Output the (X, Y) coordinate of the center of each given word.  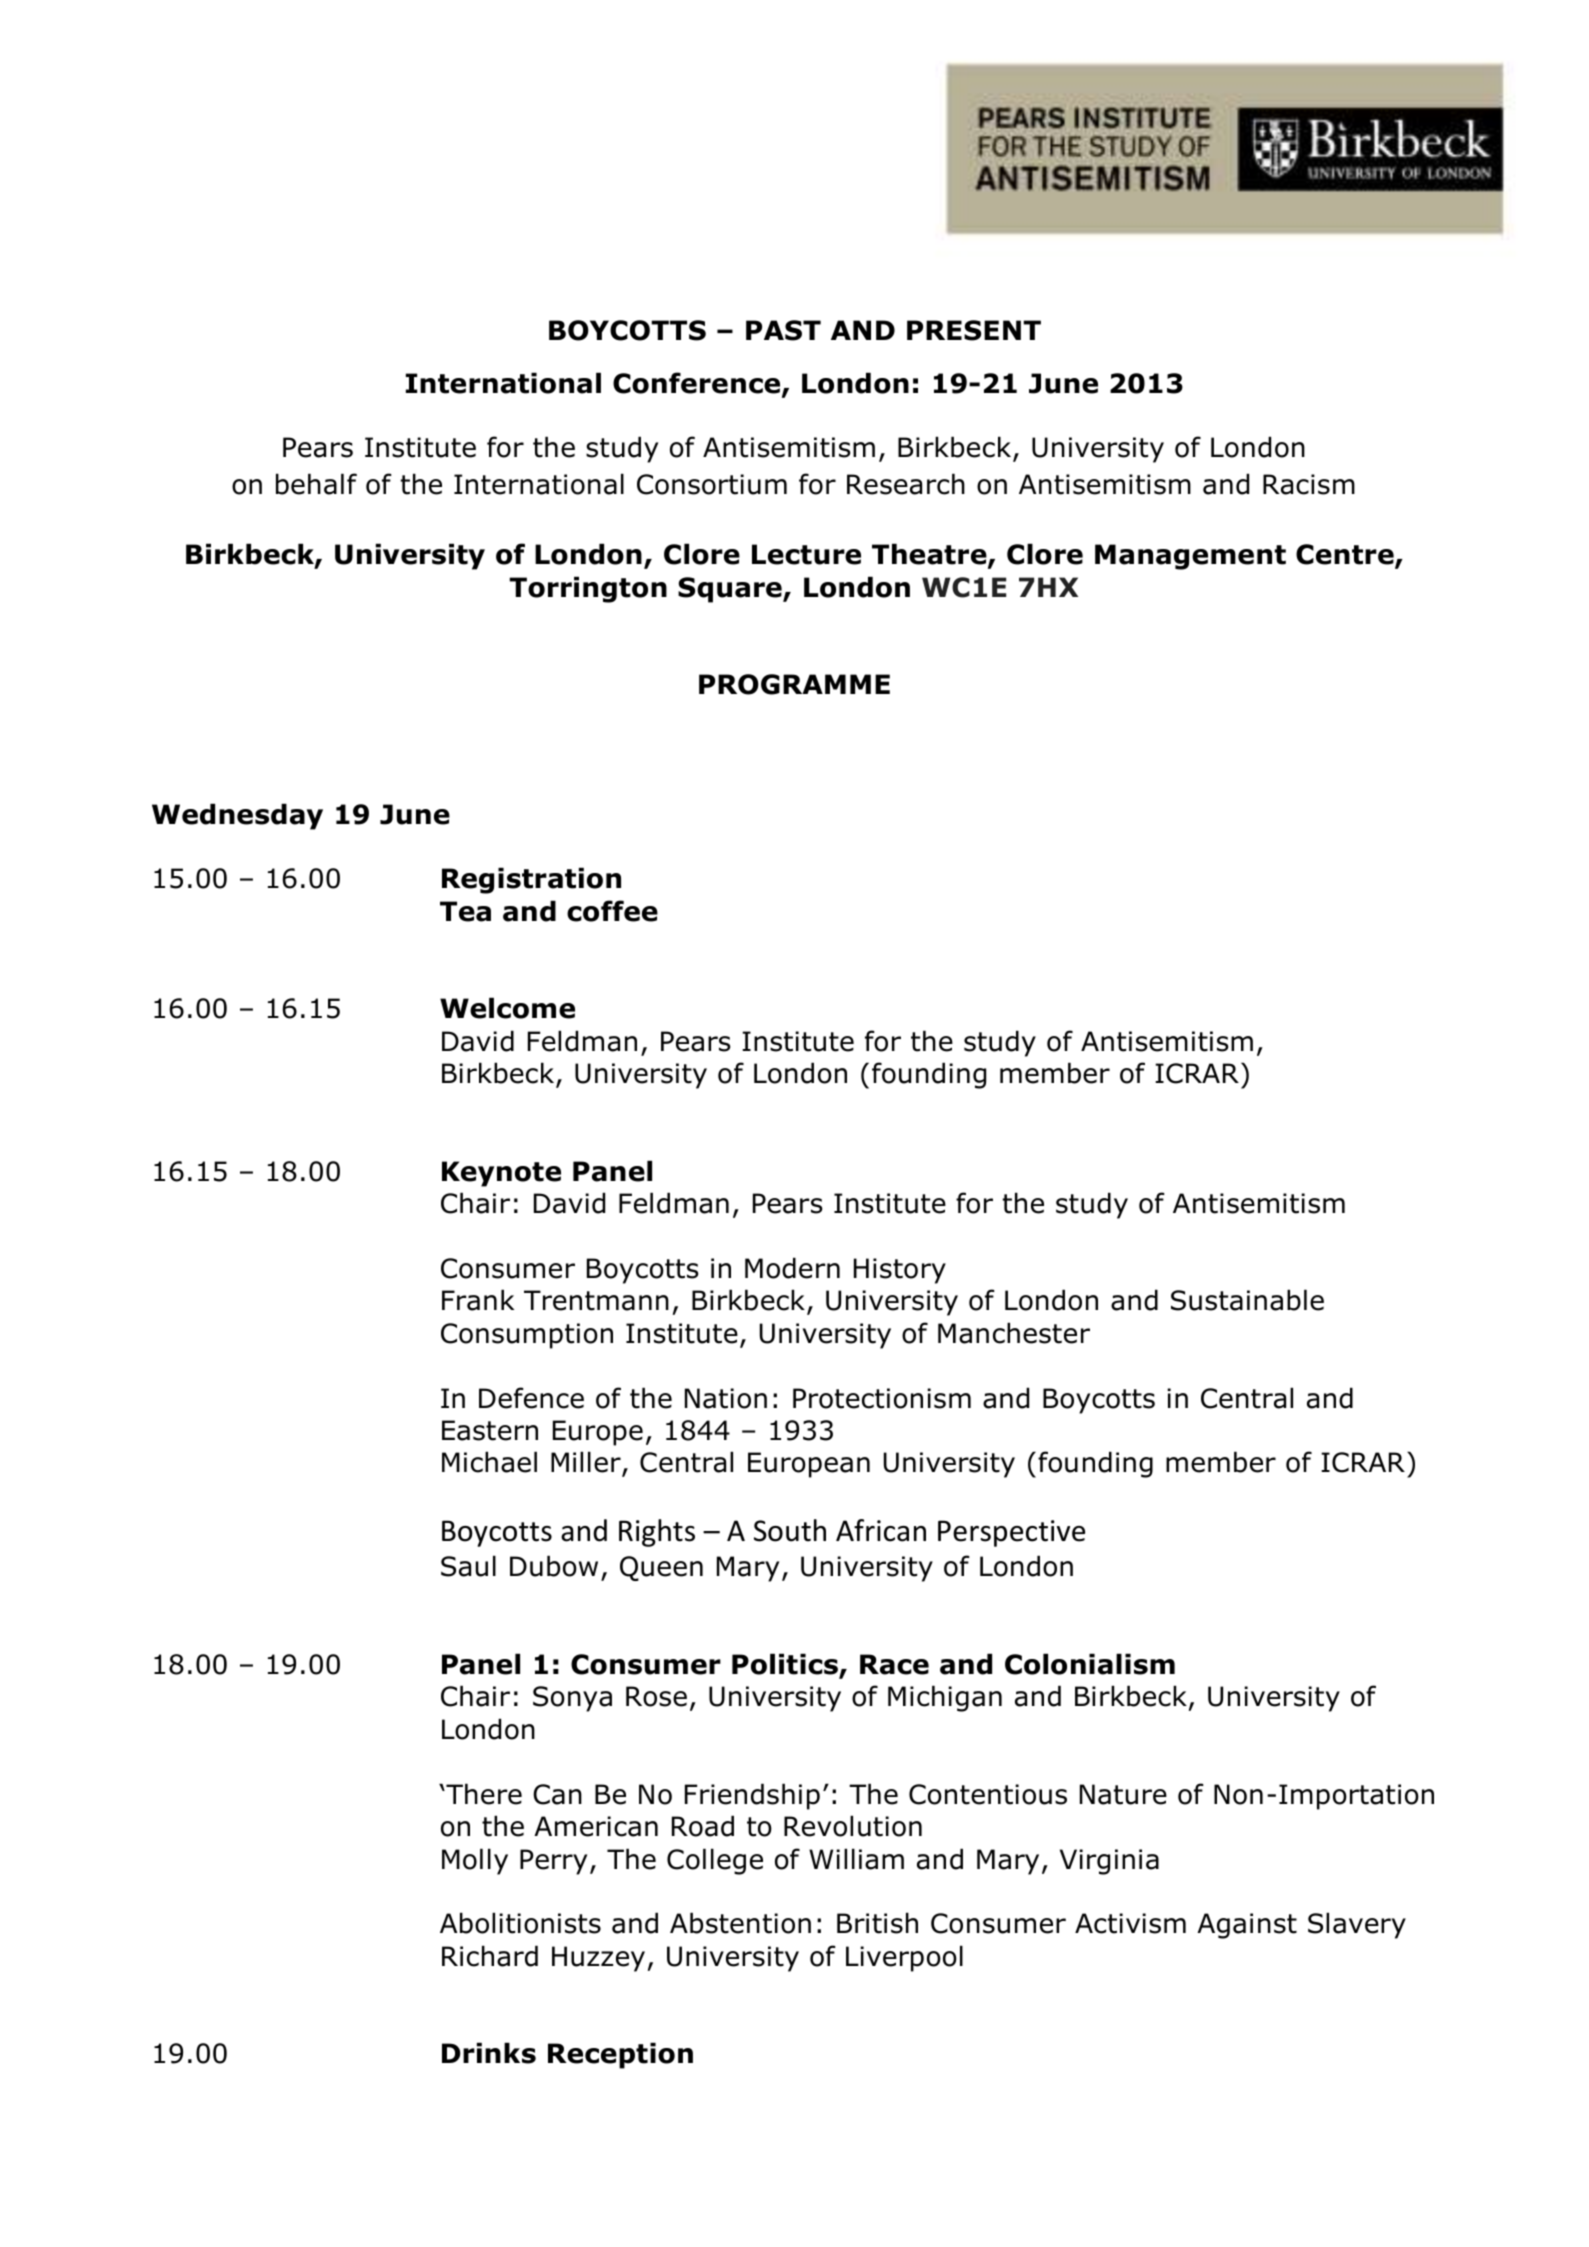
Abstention (740, 1923)
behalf (316, 484)
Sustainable (1247, 1300)
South (790, 1530)
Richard (490, 1956)
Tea (465, 911)
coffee (612, 911)
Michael (489, 1462)
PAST (783, 330)
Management (1190, 557)
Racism (1309, 484)
